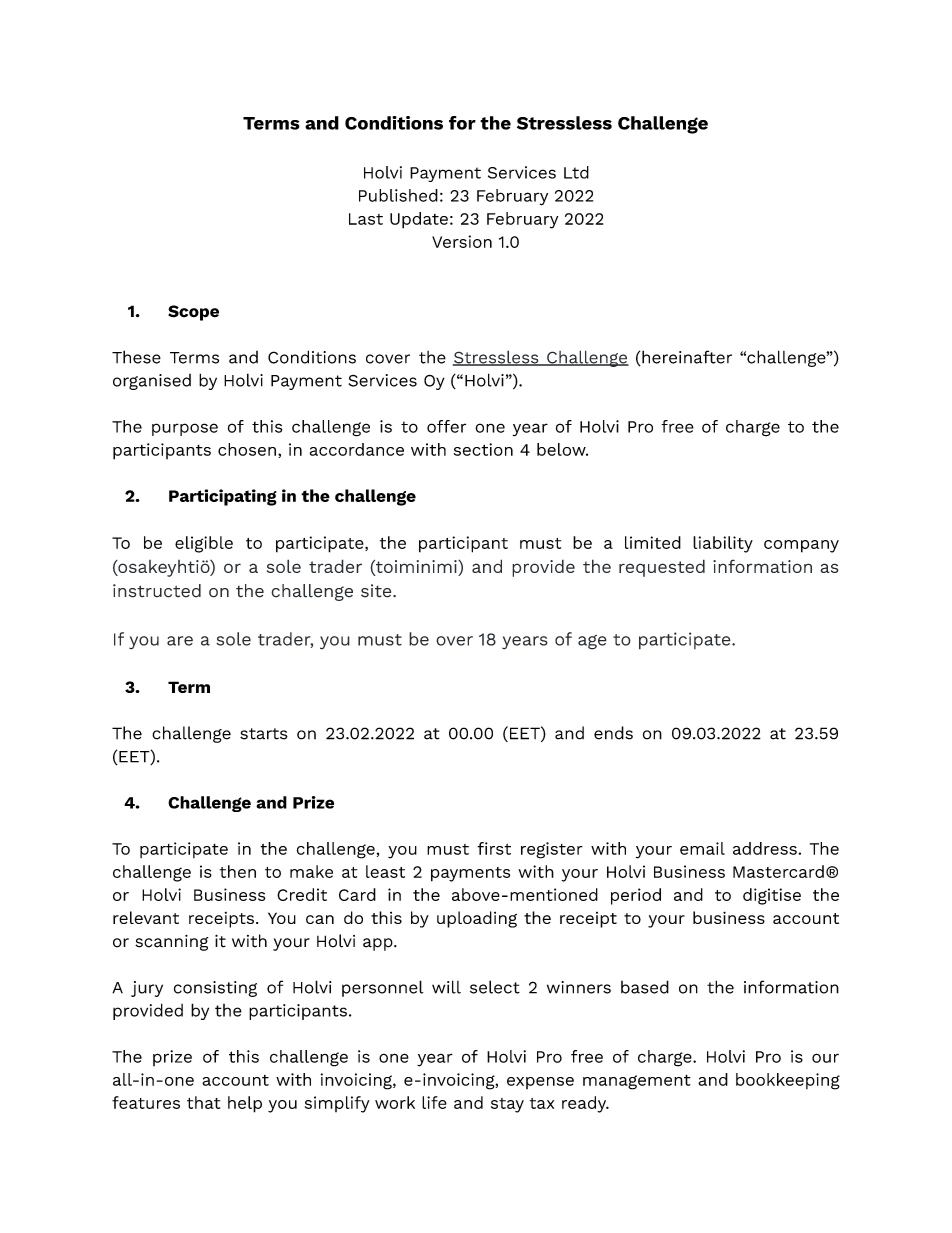  I want to click on starts, so click(264, 734).
